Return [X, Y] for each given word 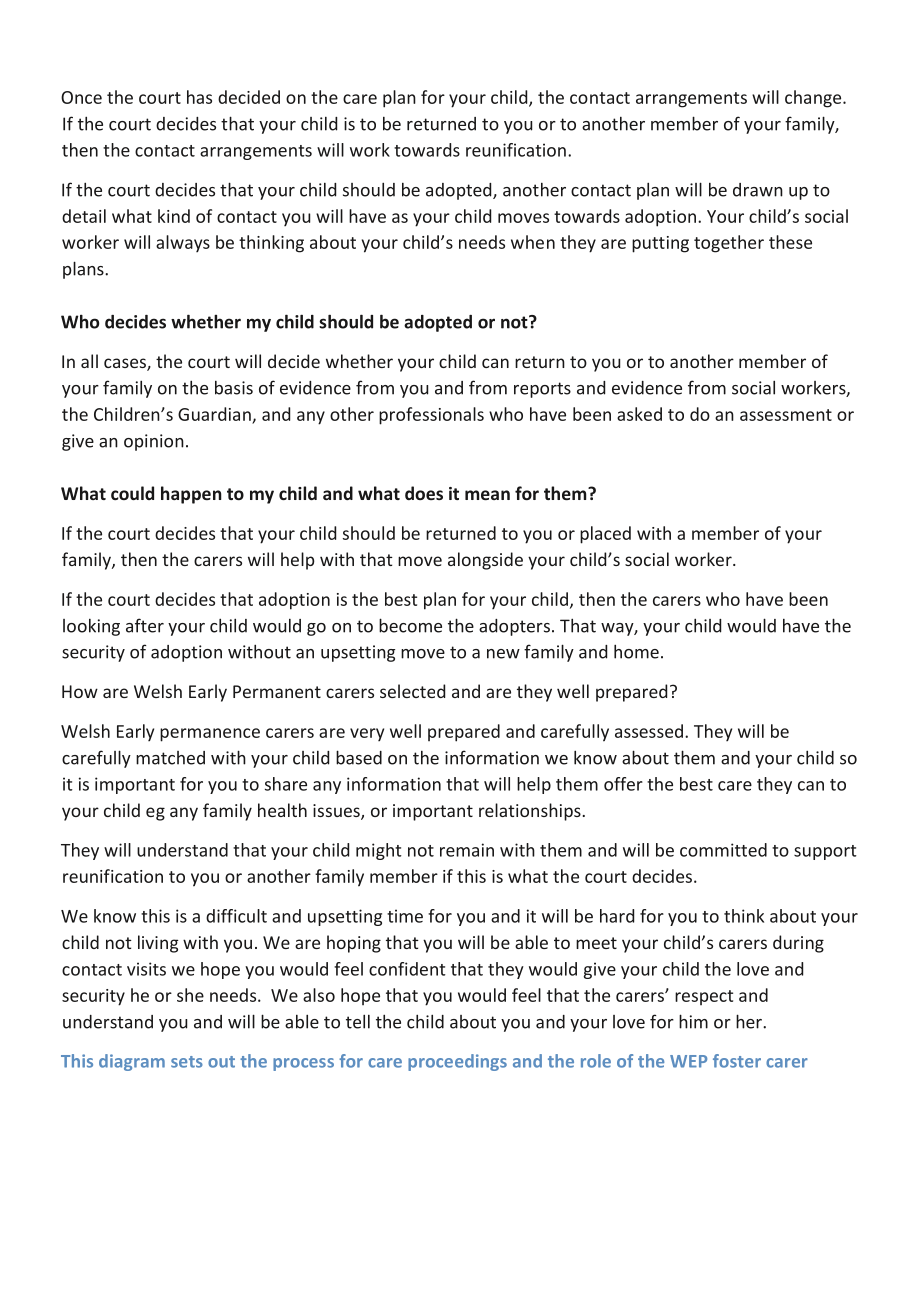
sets [187, 1062]
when [533, 242]
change [814, 99]
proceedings [457, 1062]
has [199, 97]
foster [737, 1061]
